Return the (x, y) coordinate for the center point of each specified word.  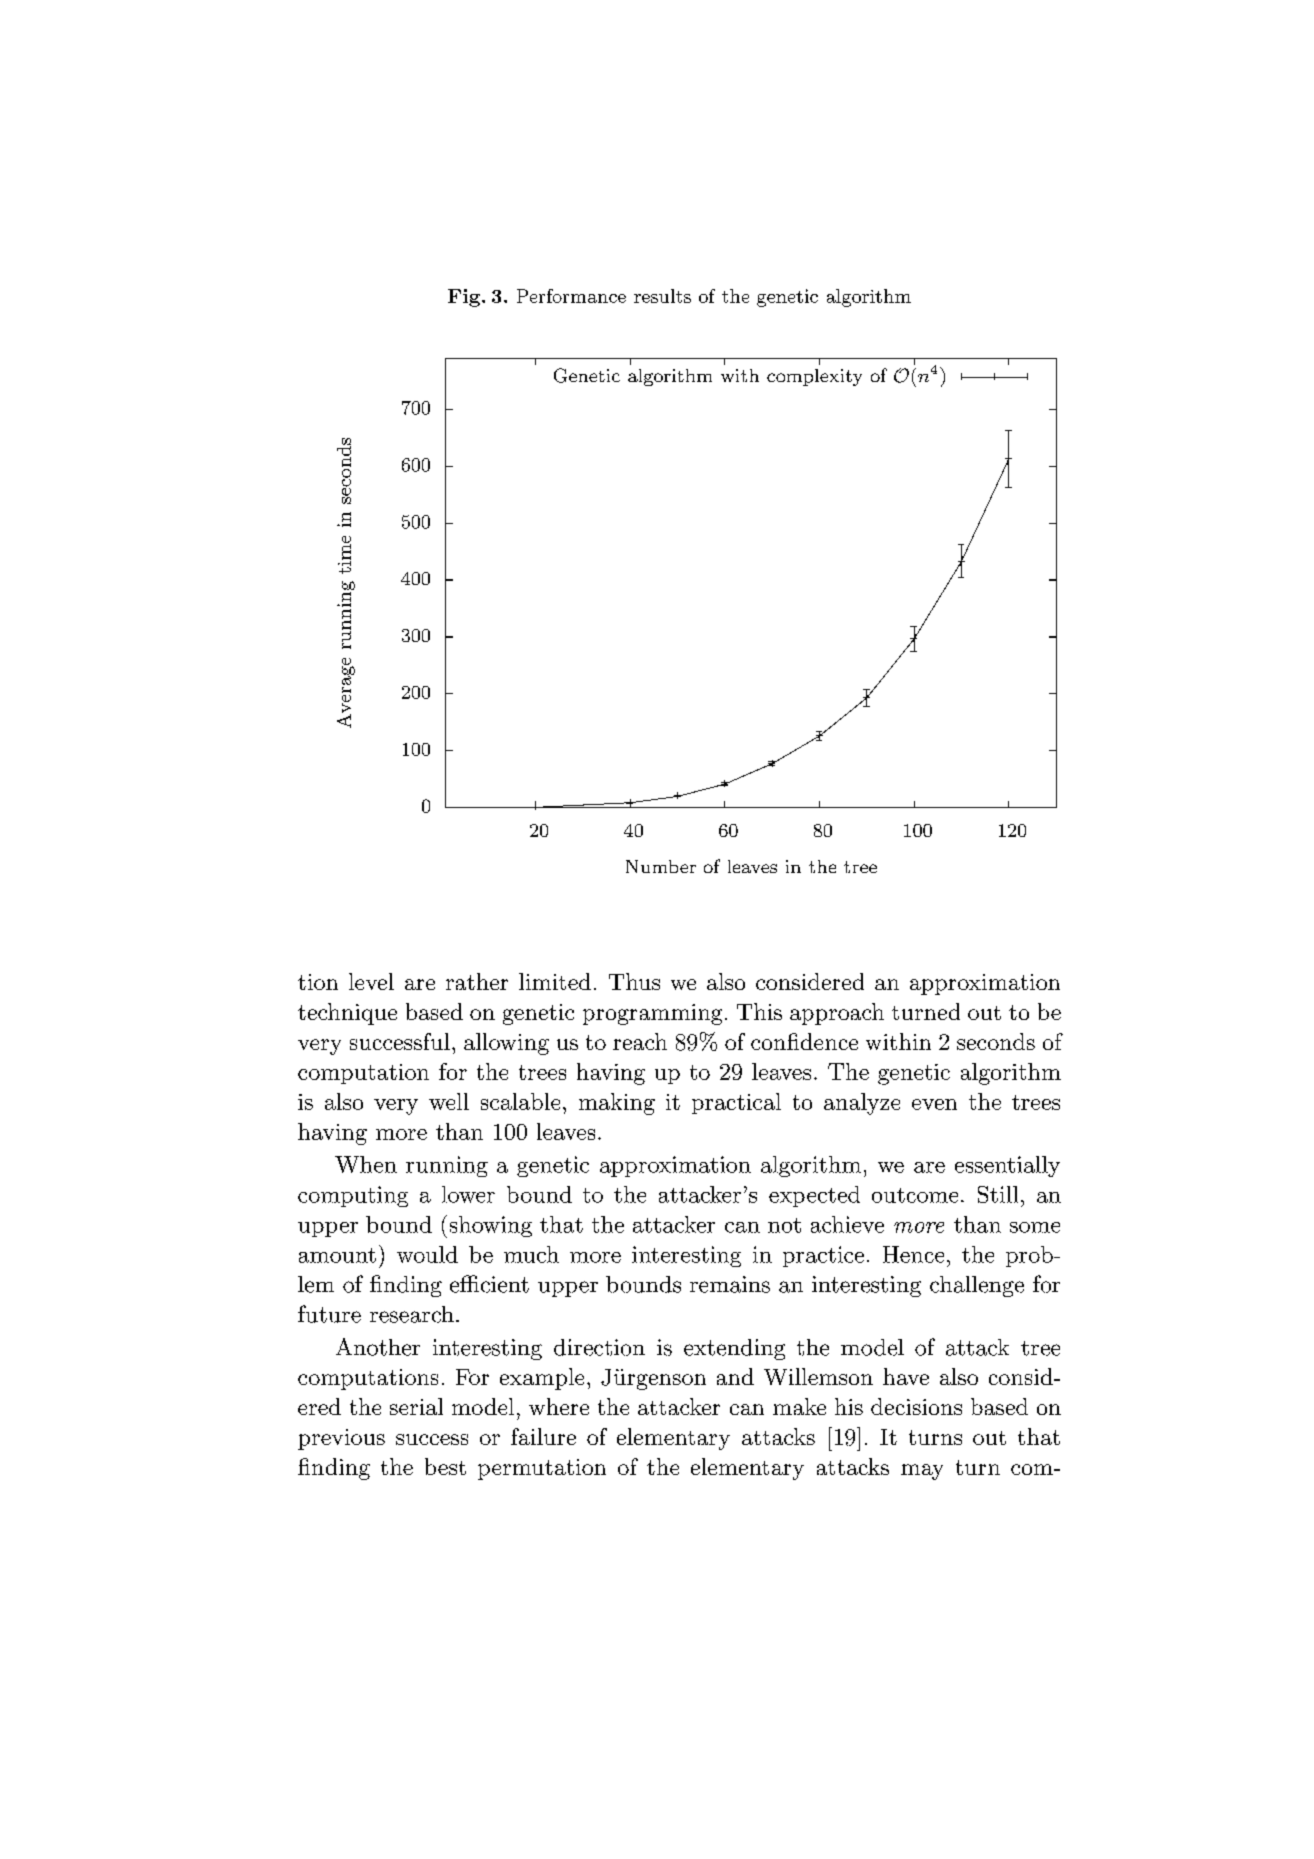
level (371, 981)
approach (837, 1014)
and (735, 1376)
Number (661, 866)
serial (416, 1406)
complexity (814, 377)
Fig (465, 298)
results (662, 296)
